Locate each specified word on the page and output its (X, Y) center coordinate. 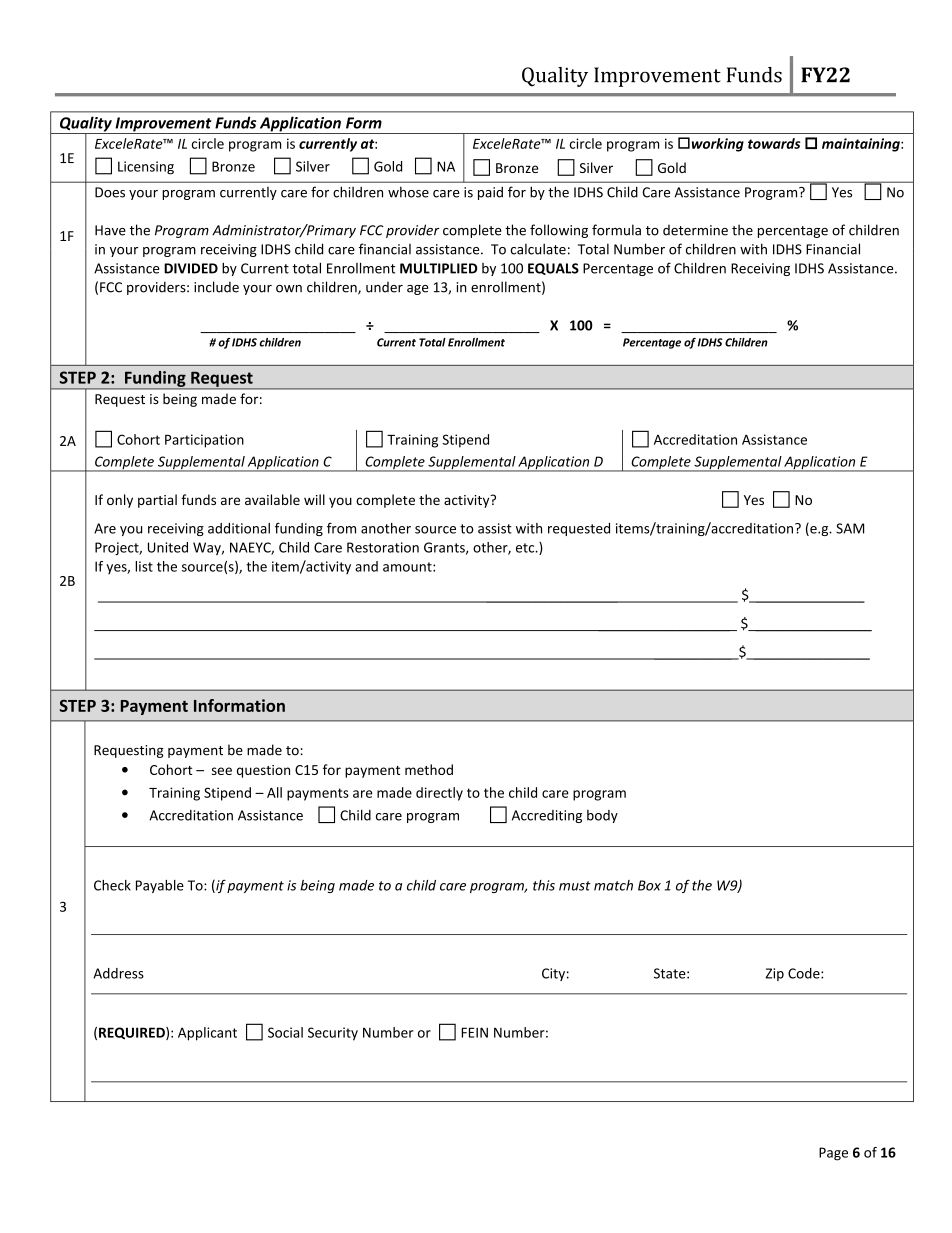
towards (774, 143)
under (384, 287)
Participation (204, 441)
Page (833, 1154)
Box (649, 885)
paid (490, 193)
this (544, 885)
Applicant (207, 1034)
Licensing (146, 168)
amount (408, 567)
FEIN (474, 1032)
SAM (850, 528)
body (602, 816)
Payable (160, 886)
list (144, 566)
